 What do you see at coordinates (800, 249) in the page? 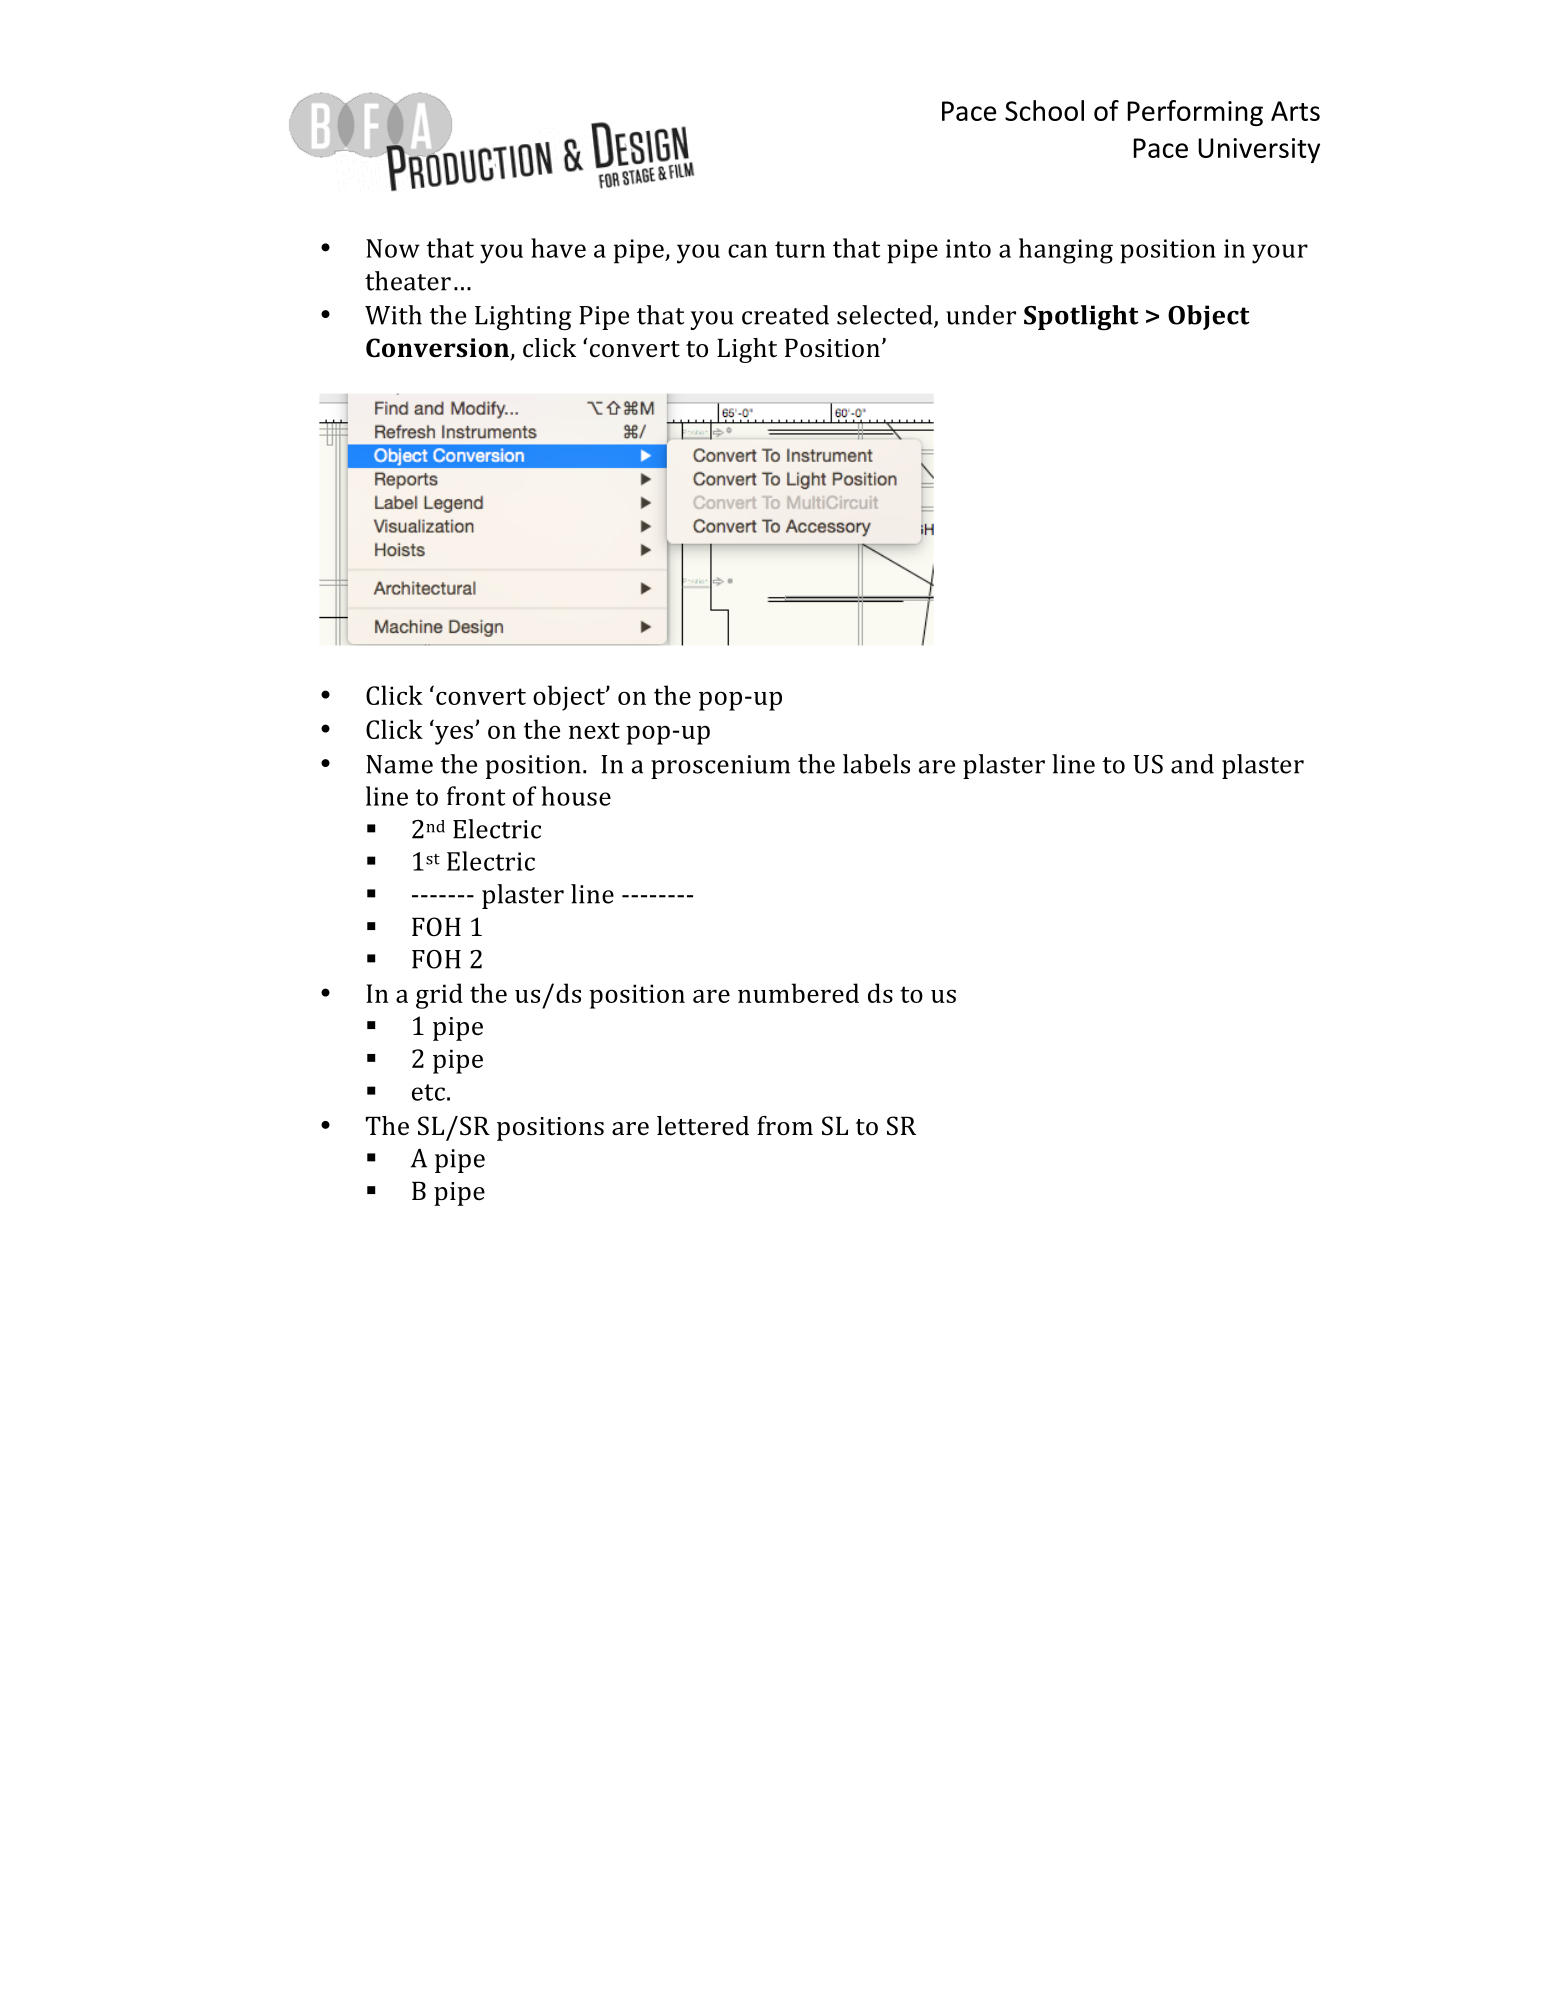
I see `turn` at bounding box center [800, 249].
